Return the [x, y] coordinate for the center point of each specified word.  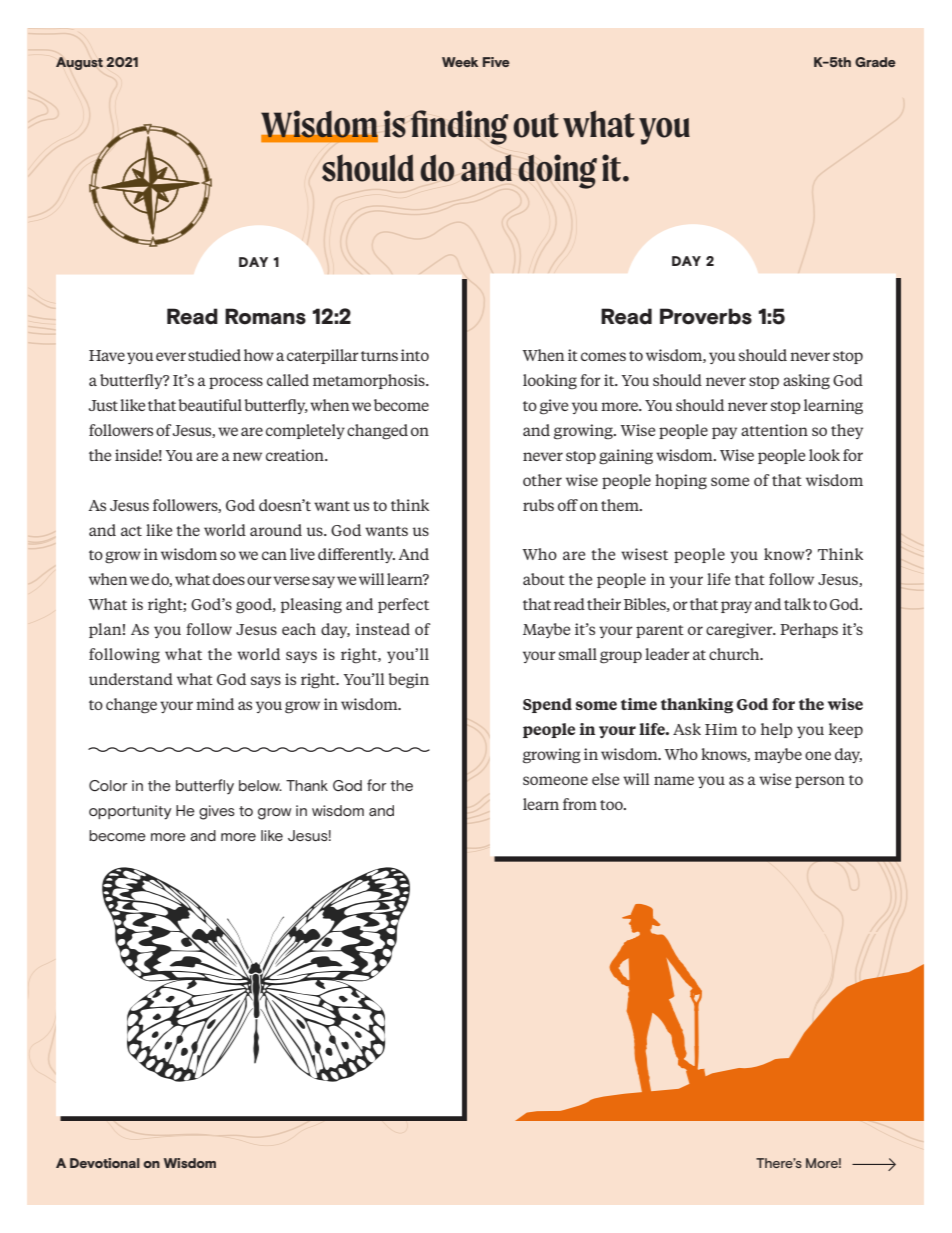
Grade [875, 62]
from [580, 804]
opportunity [130, 812]
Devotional [105, 1163]
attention [774, 430]
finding [459, 127]
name [674, 780]
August [79, 63]
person [820, 782]
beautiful [210, 405]
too [612, 805]
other [542, 480]
